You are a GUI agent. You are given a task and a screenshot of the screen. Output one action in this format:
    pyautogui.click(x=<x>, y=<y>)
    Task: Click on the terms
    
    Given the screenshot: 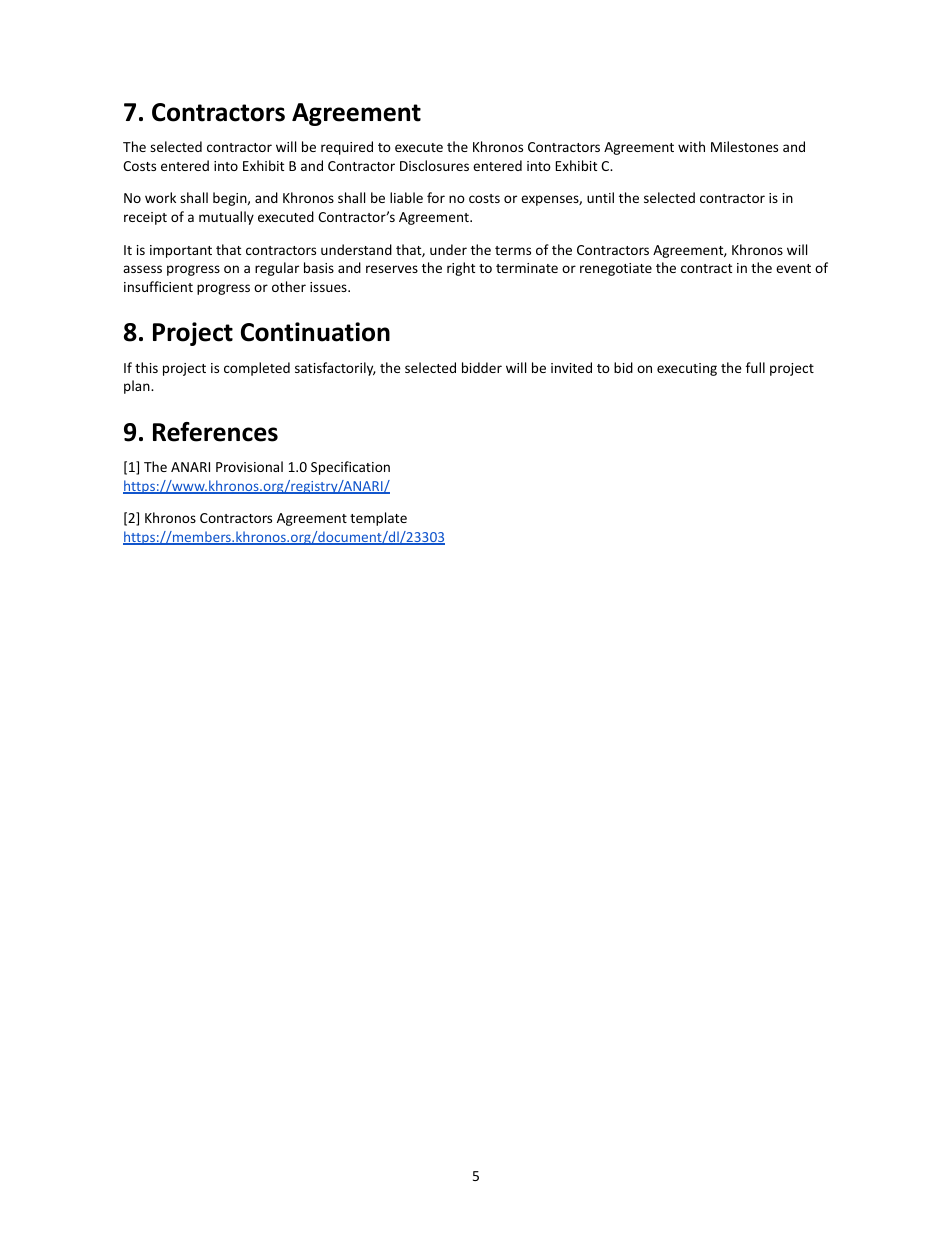 What is the action you would take?
    pyautogui.click(x=513, y=250)
